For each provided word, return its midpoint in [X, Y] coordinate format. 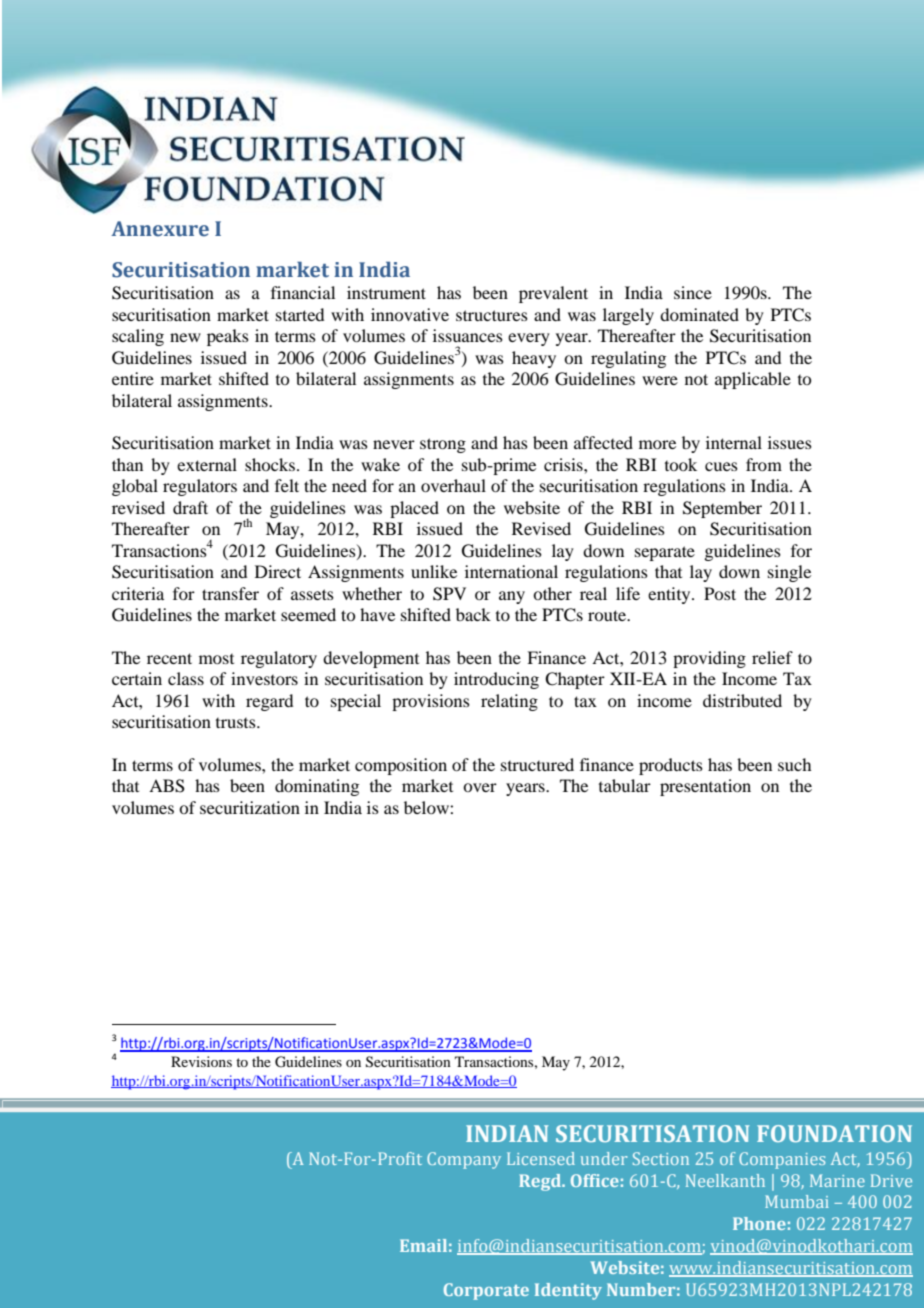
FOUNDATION [834, 1133]
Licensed [541, 1158]
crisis [564, 464]
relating [509, 702]
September [722, 509]
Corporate [486, 1291]
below [427, 807]
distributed [742, 700]
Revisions [201, 1061]
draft [190, 507]
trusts [237, 723]
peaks [228, 337]
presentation [705, 787]
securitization [250, 807]
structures [492, 315]
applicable [753, 380]
